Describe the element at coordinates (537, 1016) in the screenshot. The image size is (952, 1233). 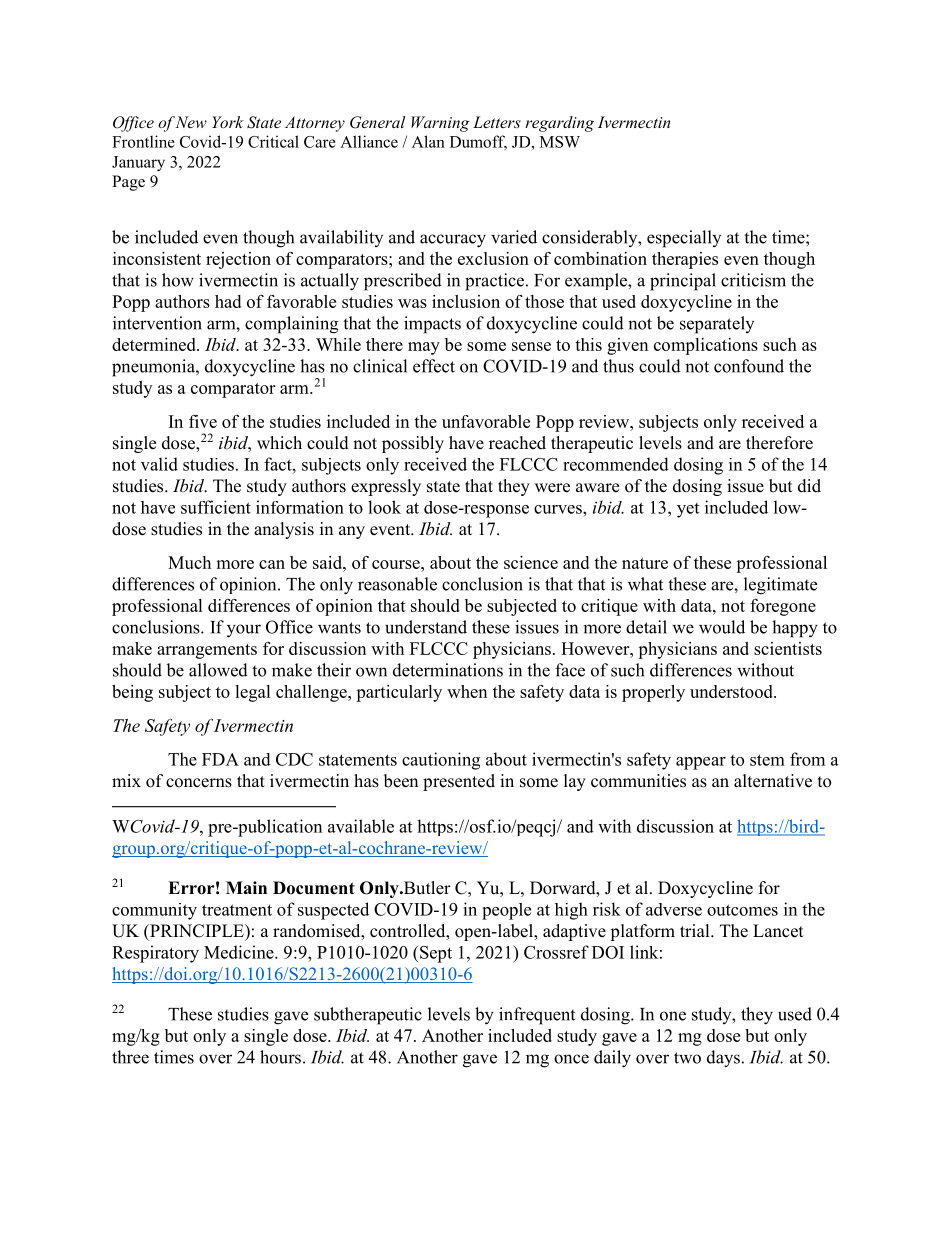
I see `infrequent` at that location.
